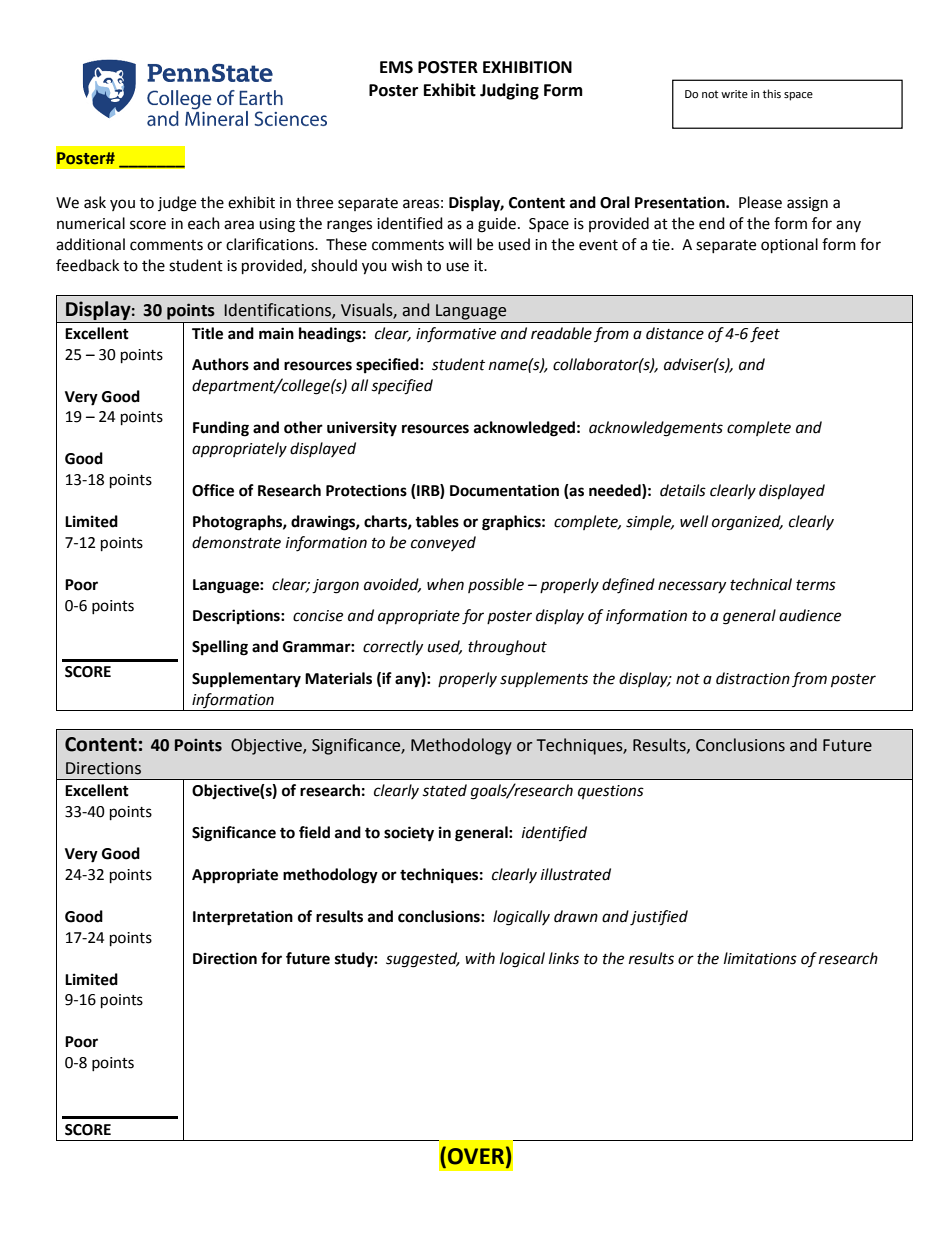 The width and height of the image is (952, 1233). I want to click on will, so click(460, 244).
